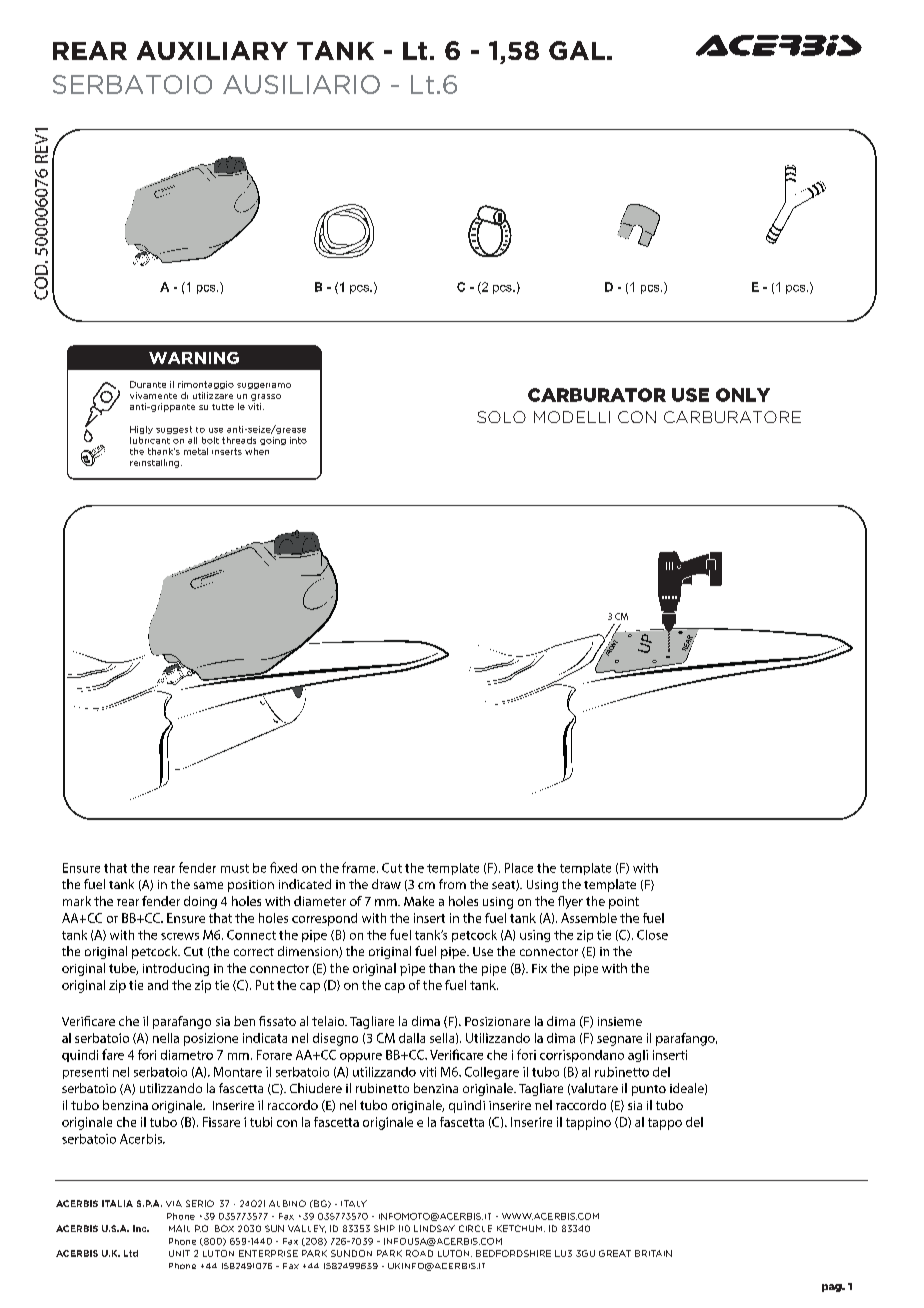  I want to click on Place, so click(519, 868).
